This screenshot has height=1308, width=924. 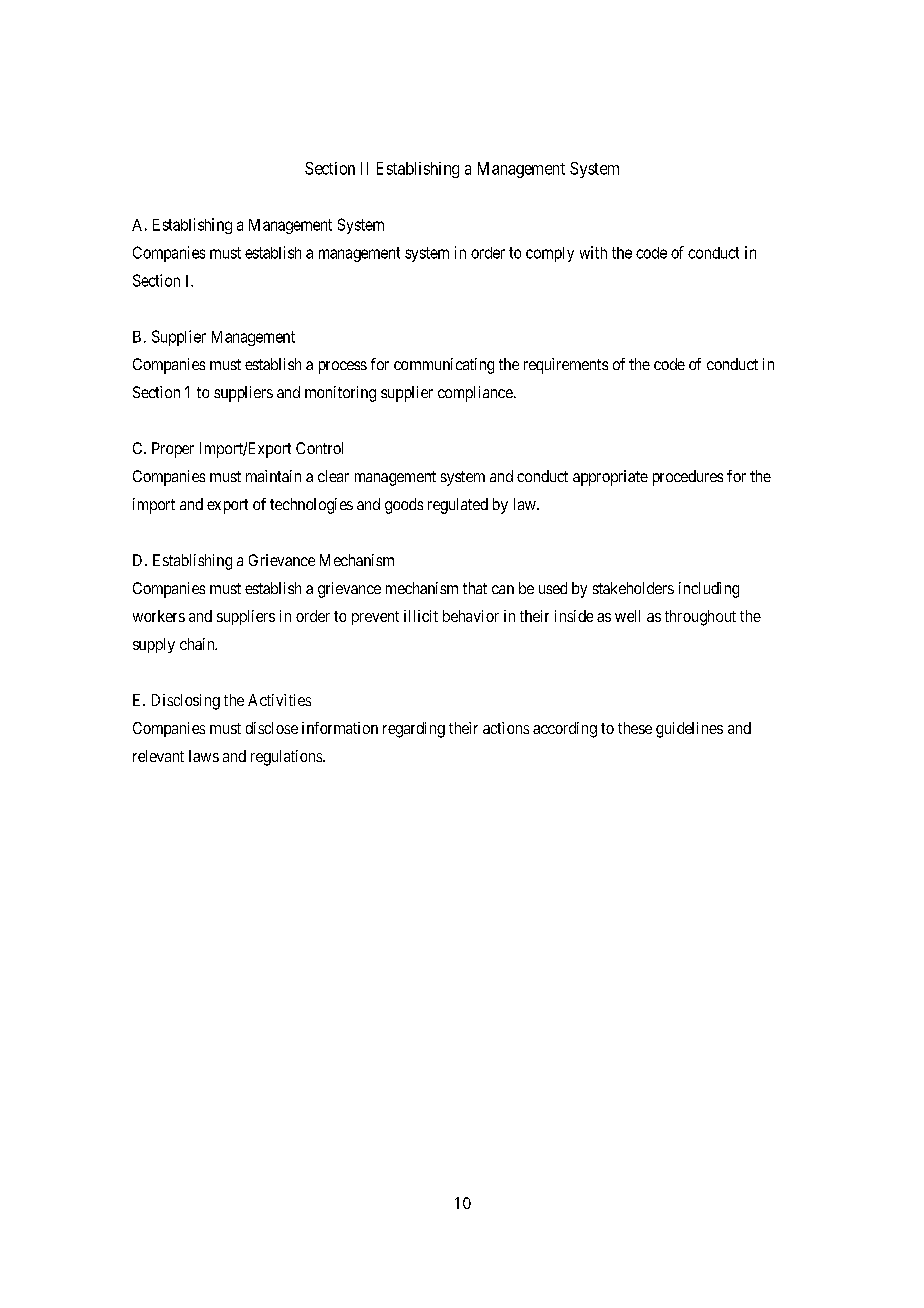 I want to click on appropriate, so click(x=610, y=478).
